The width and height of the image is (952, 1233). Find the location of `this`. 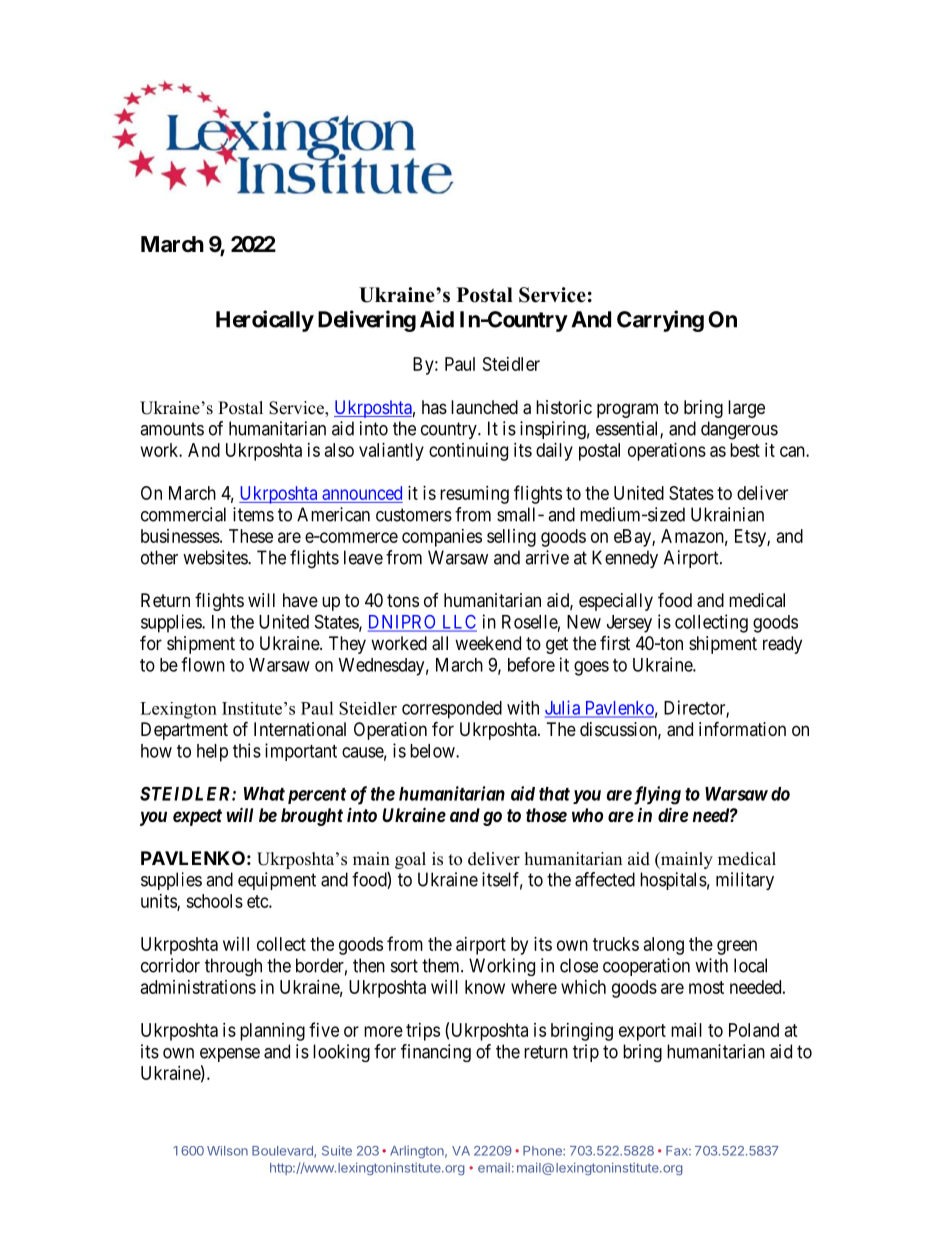

this is located at coordinates (247, 750).
